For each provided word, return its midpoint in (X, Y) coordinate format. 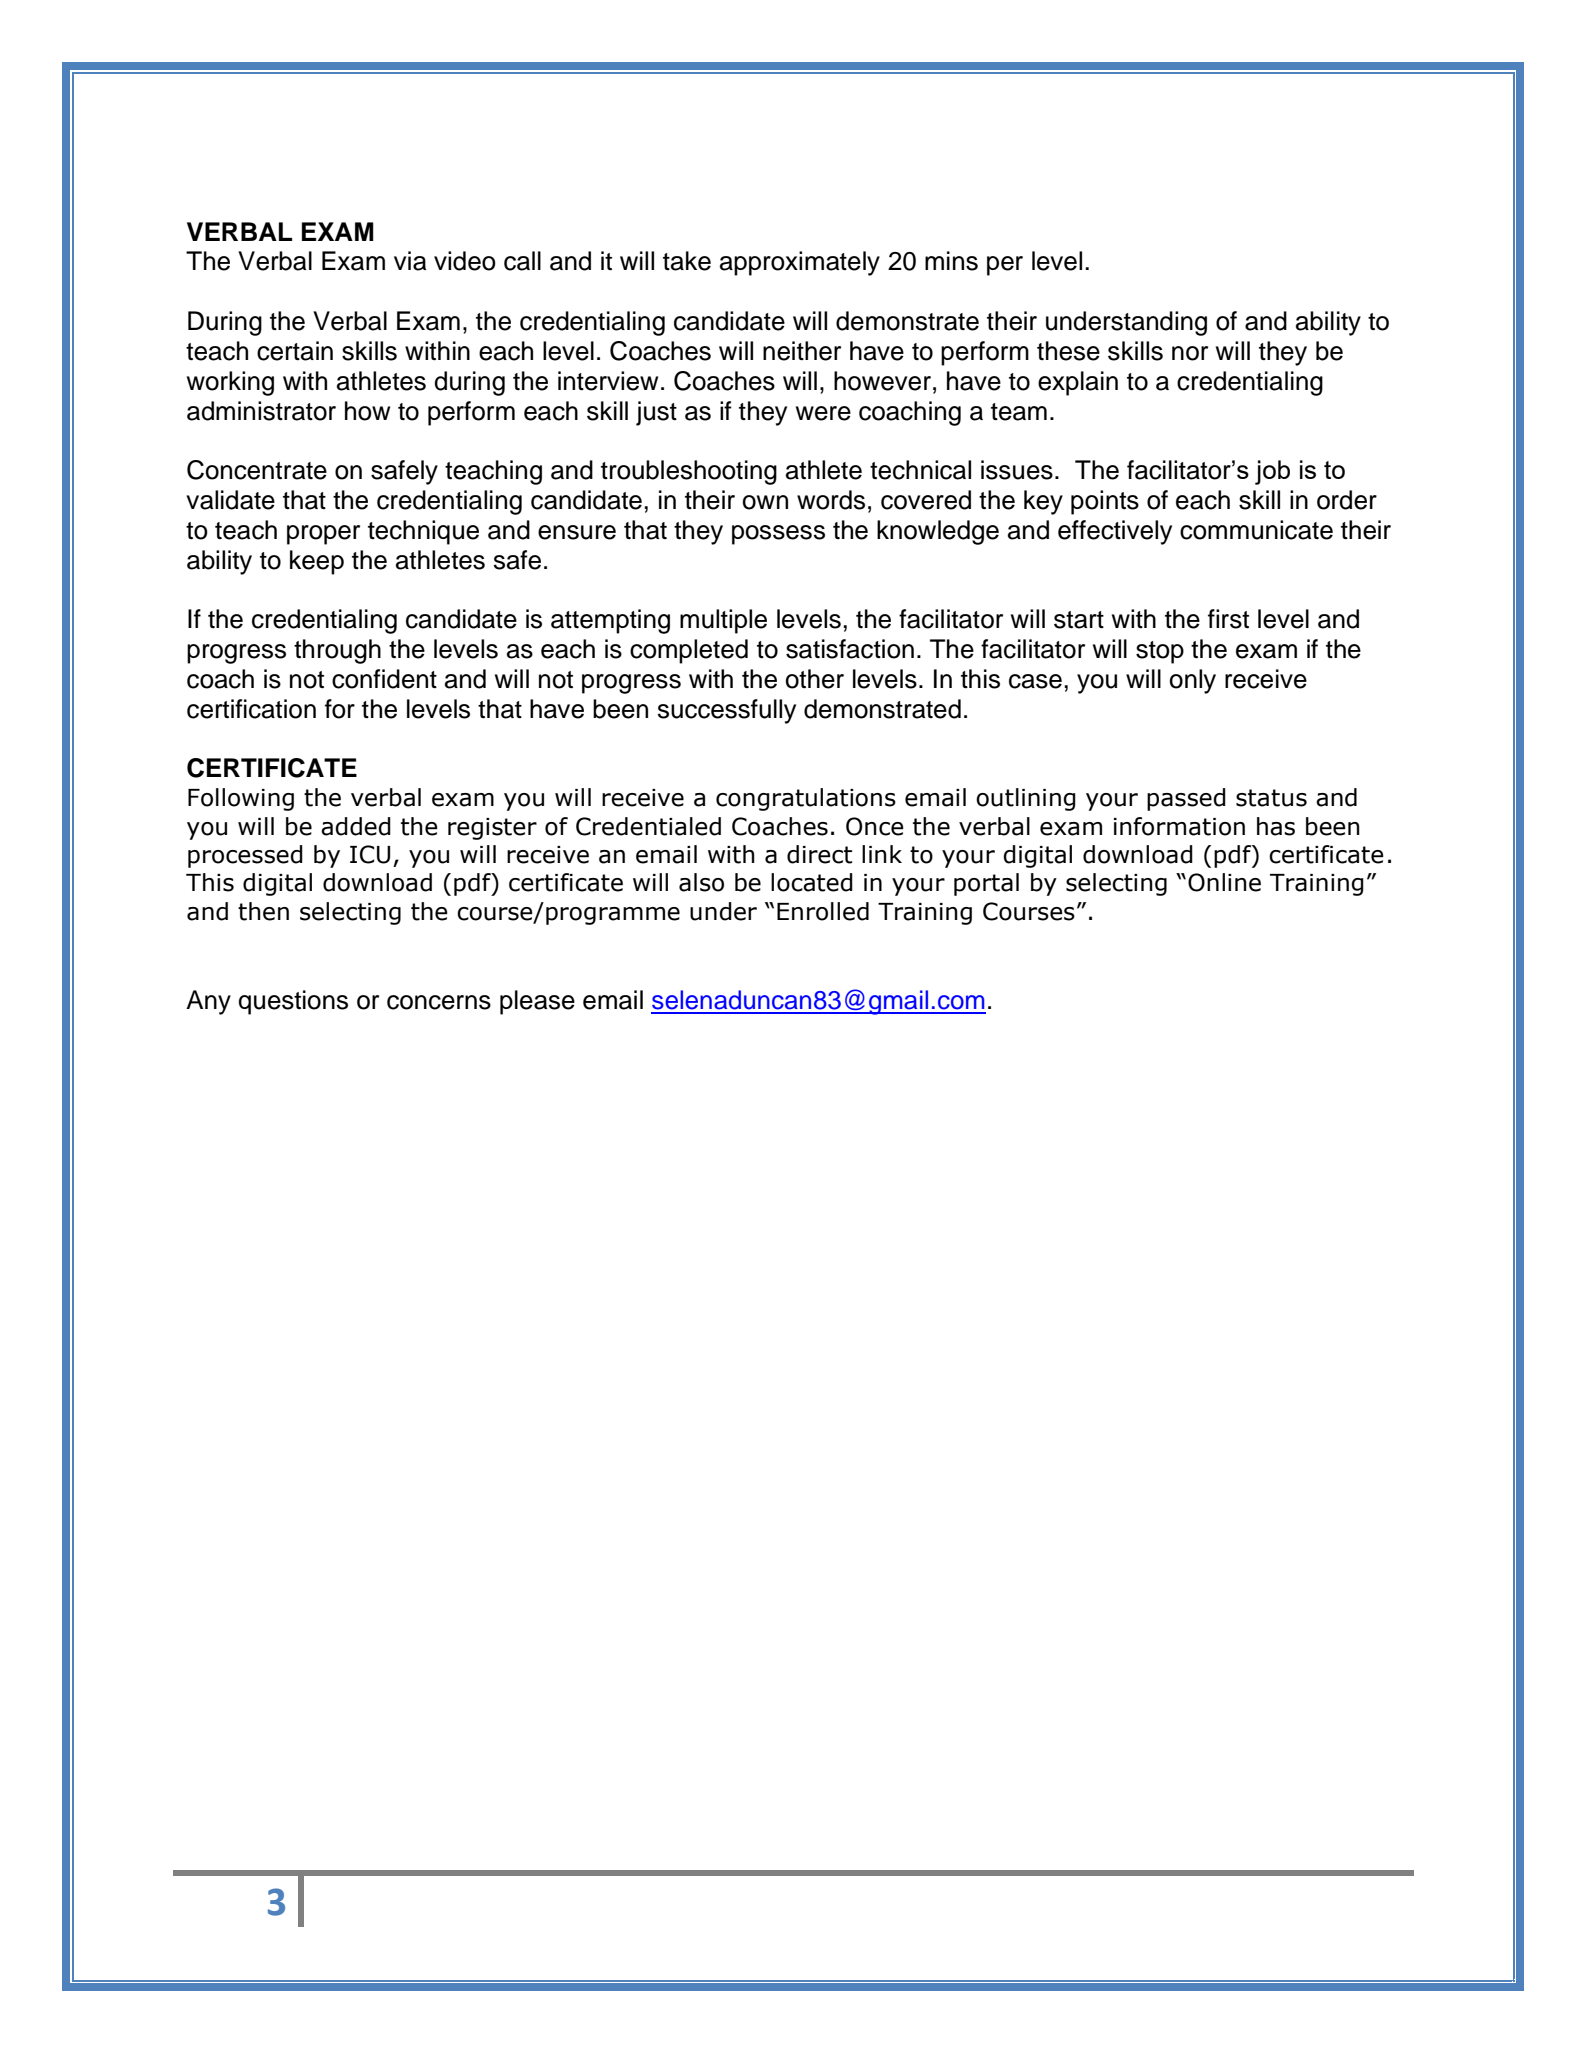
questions (293, 1002)
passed (1186, 799)
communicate (1256, 530)
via (410, 261)
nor (1190, 353)
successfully (726, 711)
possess (778, 535)
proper (323, 535)
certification (251, 709)
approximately (800, 263)
